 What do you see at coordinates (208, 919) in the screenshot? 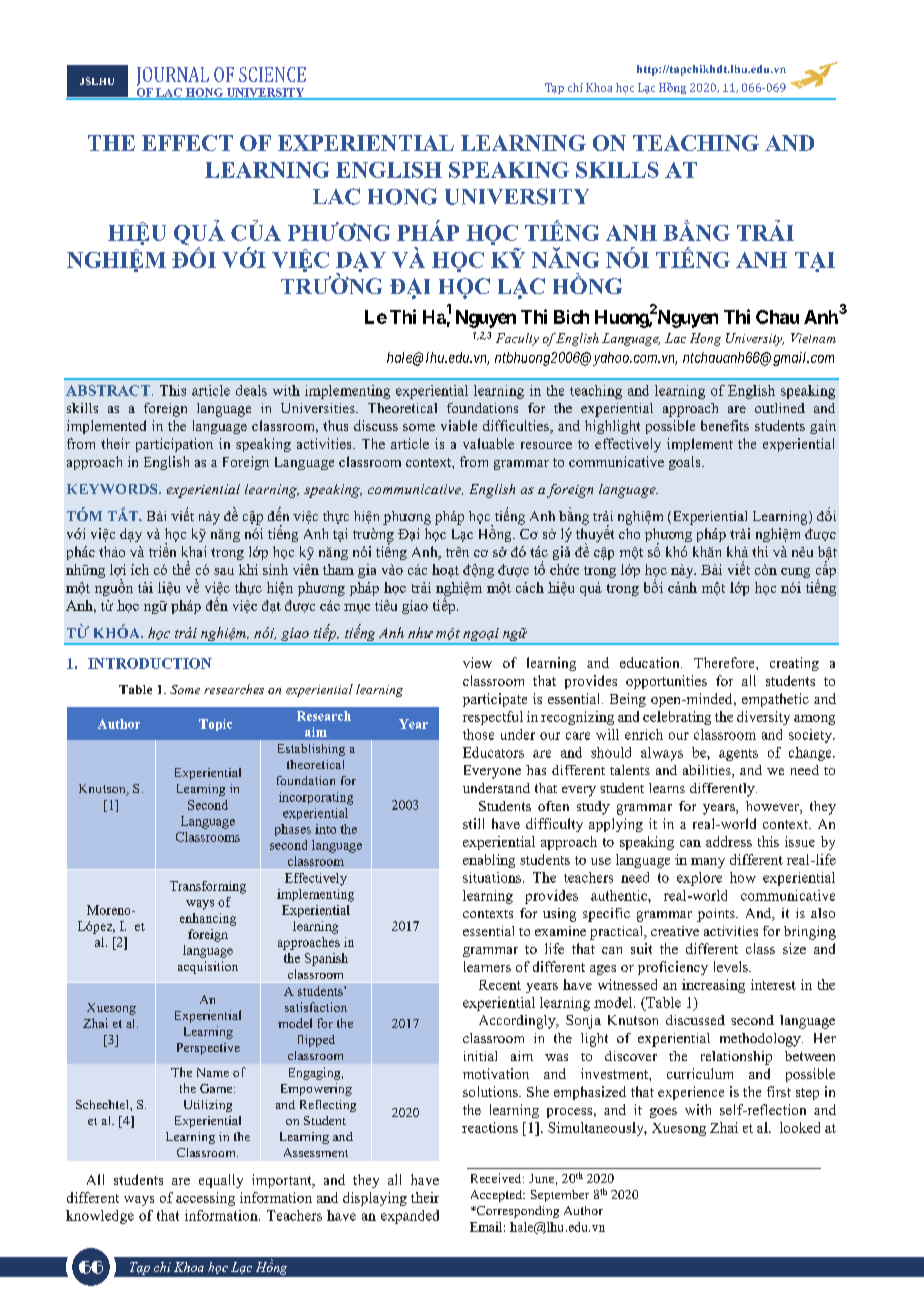
I see `enhancing` at bounding box center [208, 919].
